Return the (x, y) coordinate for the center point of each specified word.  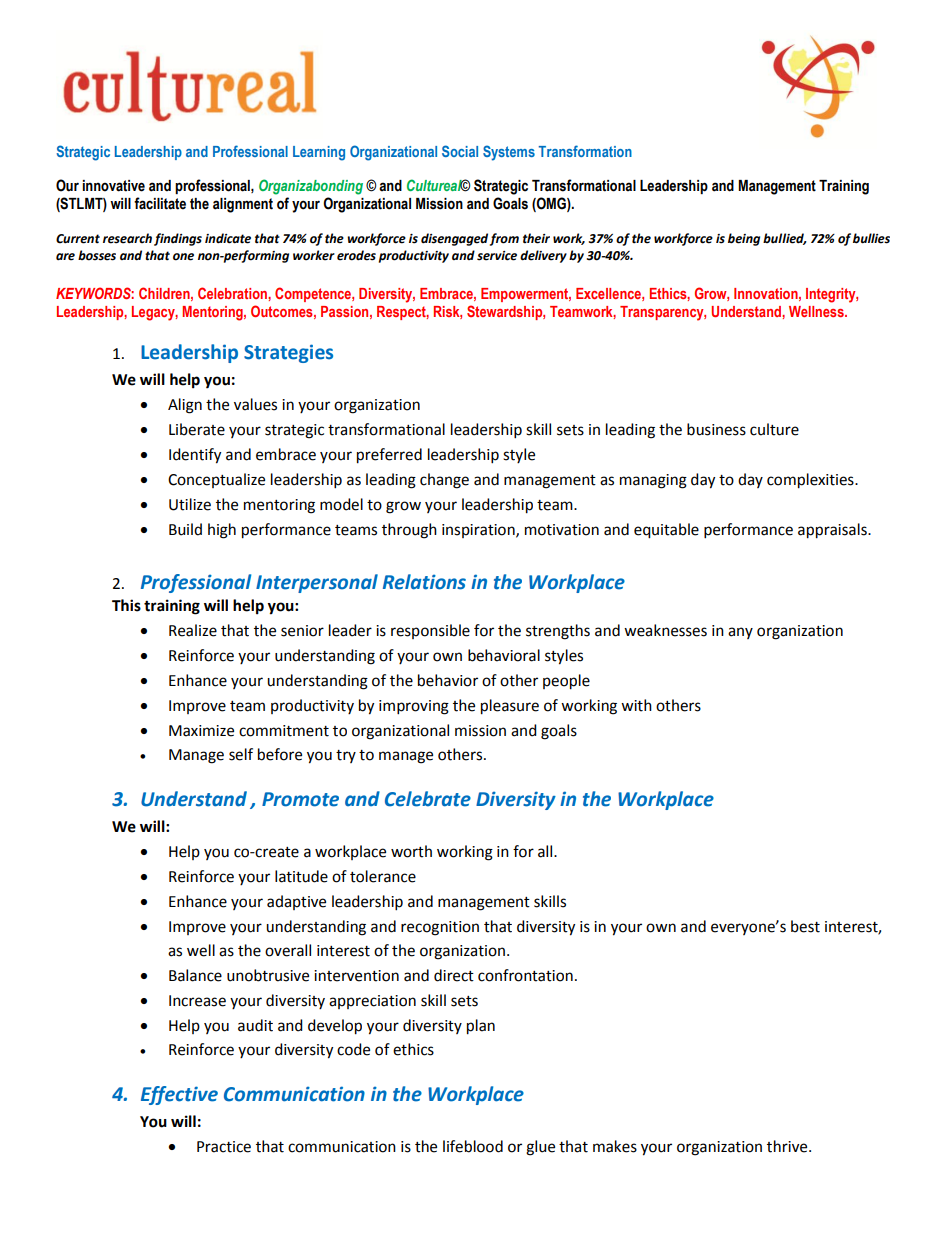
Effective (179, 1095)
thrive (788, 1146)
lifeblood (473, 1146)
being (744, 239)
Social (460, 151)
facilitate (160, 203)
